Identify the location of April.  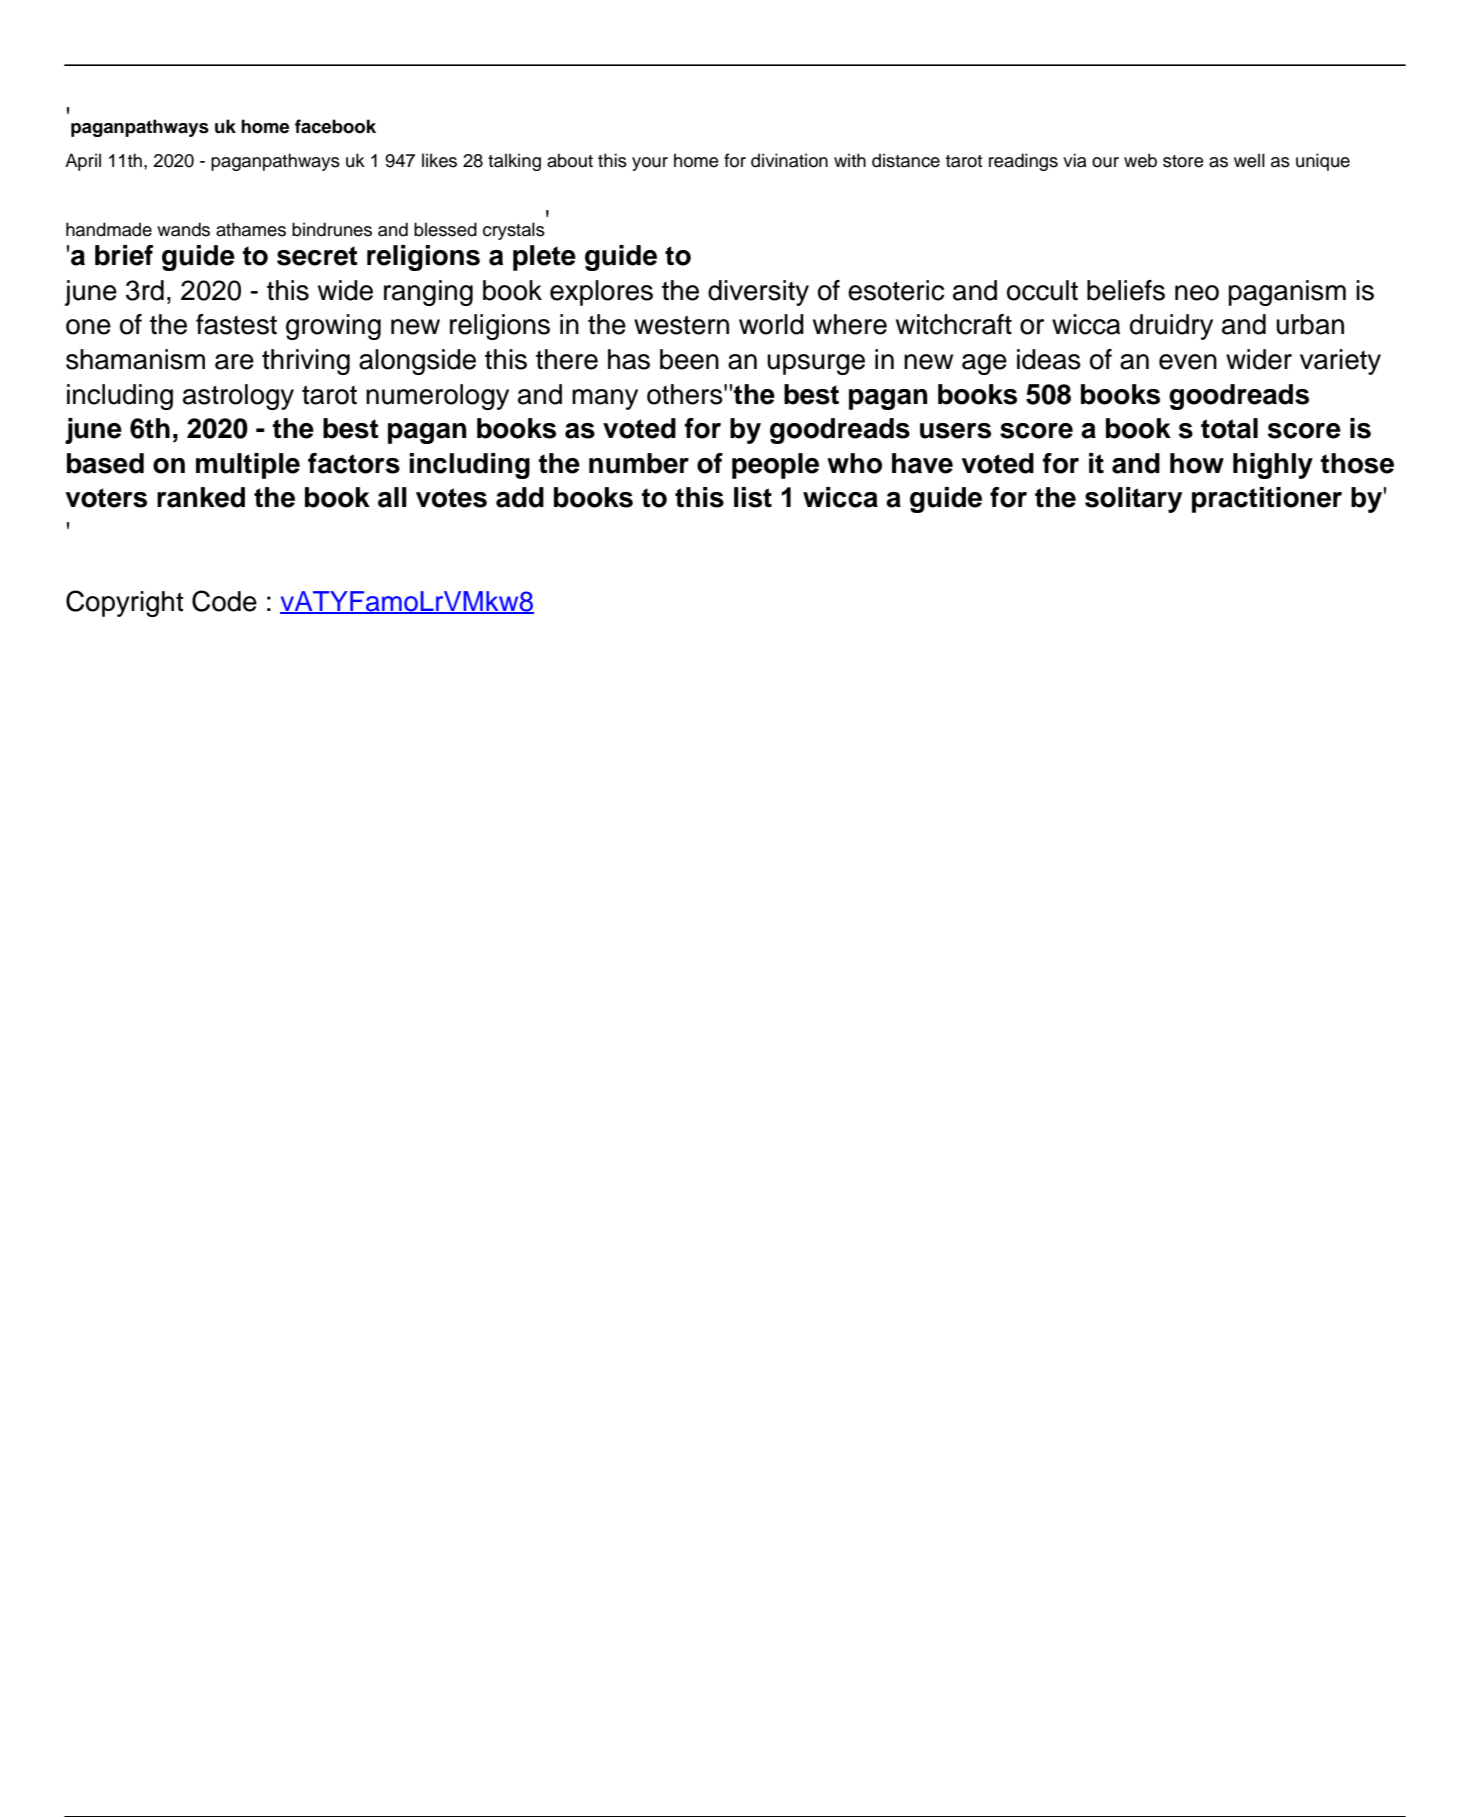
(83, 162).
